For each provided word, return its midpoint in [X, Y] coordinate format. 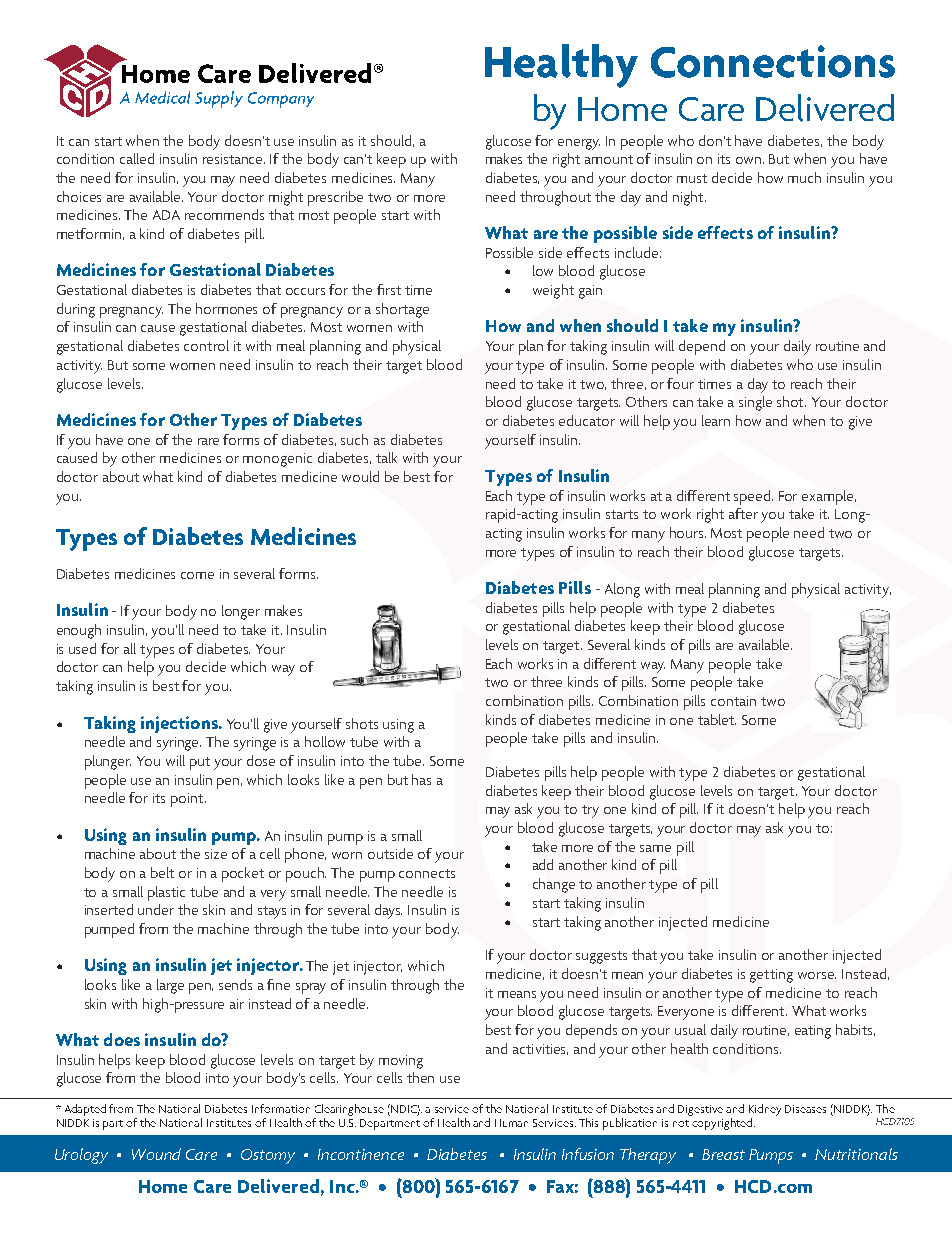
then [420, 1077]
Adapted [85, 1110]
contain [733, 701]
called [137, 158]
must [692, 178]
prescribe [335, 198]
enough [79, 631]
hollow [325, 741]
